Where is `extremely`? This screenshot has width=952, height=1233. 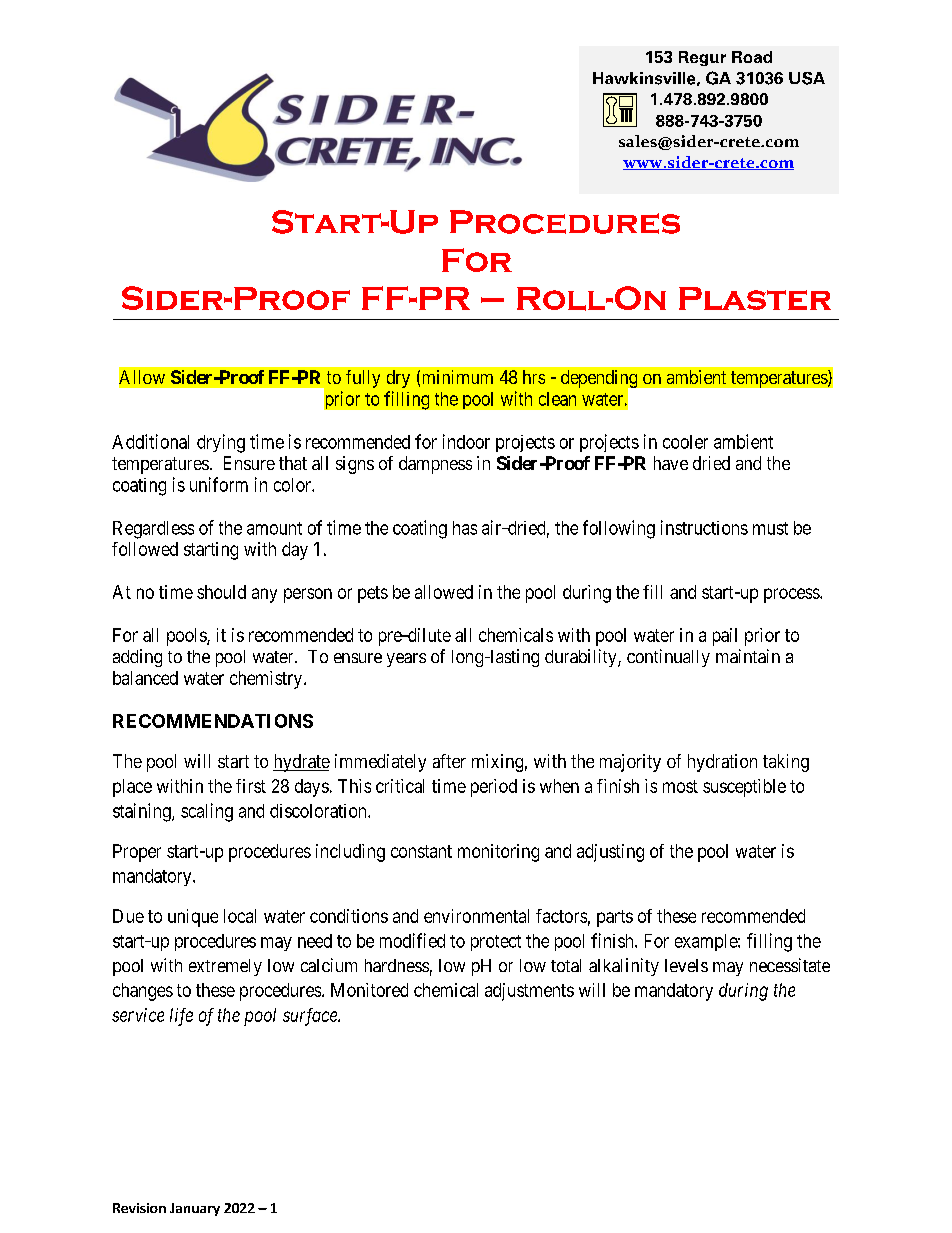 extremely is located at coordinates (225, 967).
